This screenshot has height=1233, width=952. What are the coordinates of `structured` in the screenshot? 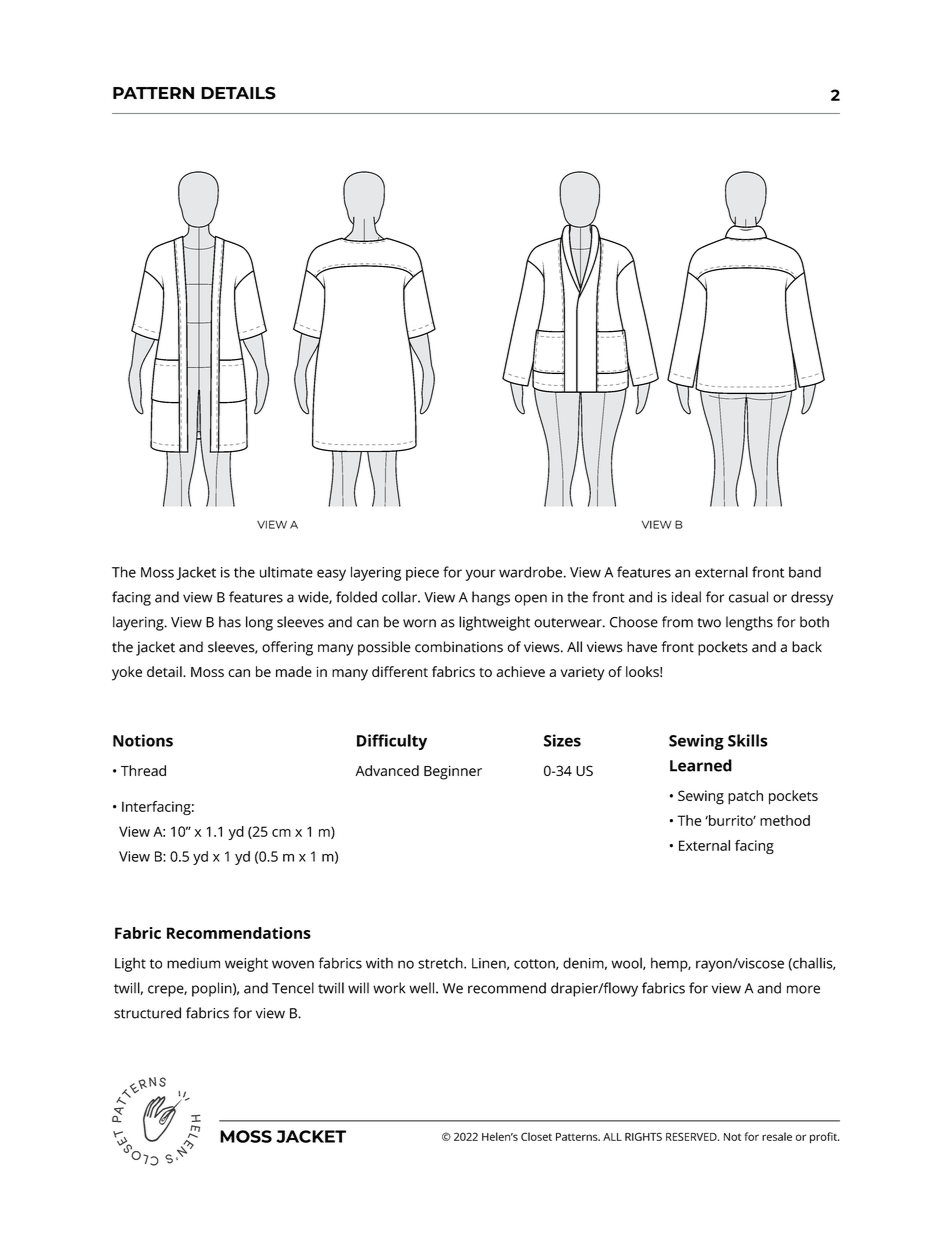 It's located at (147, 1013).
